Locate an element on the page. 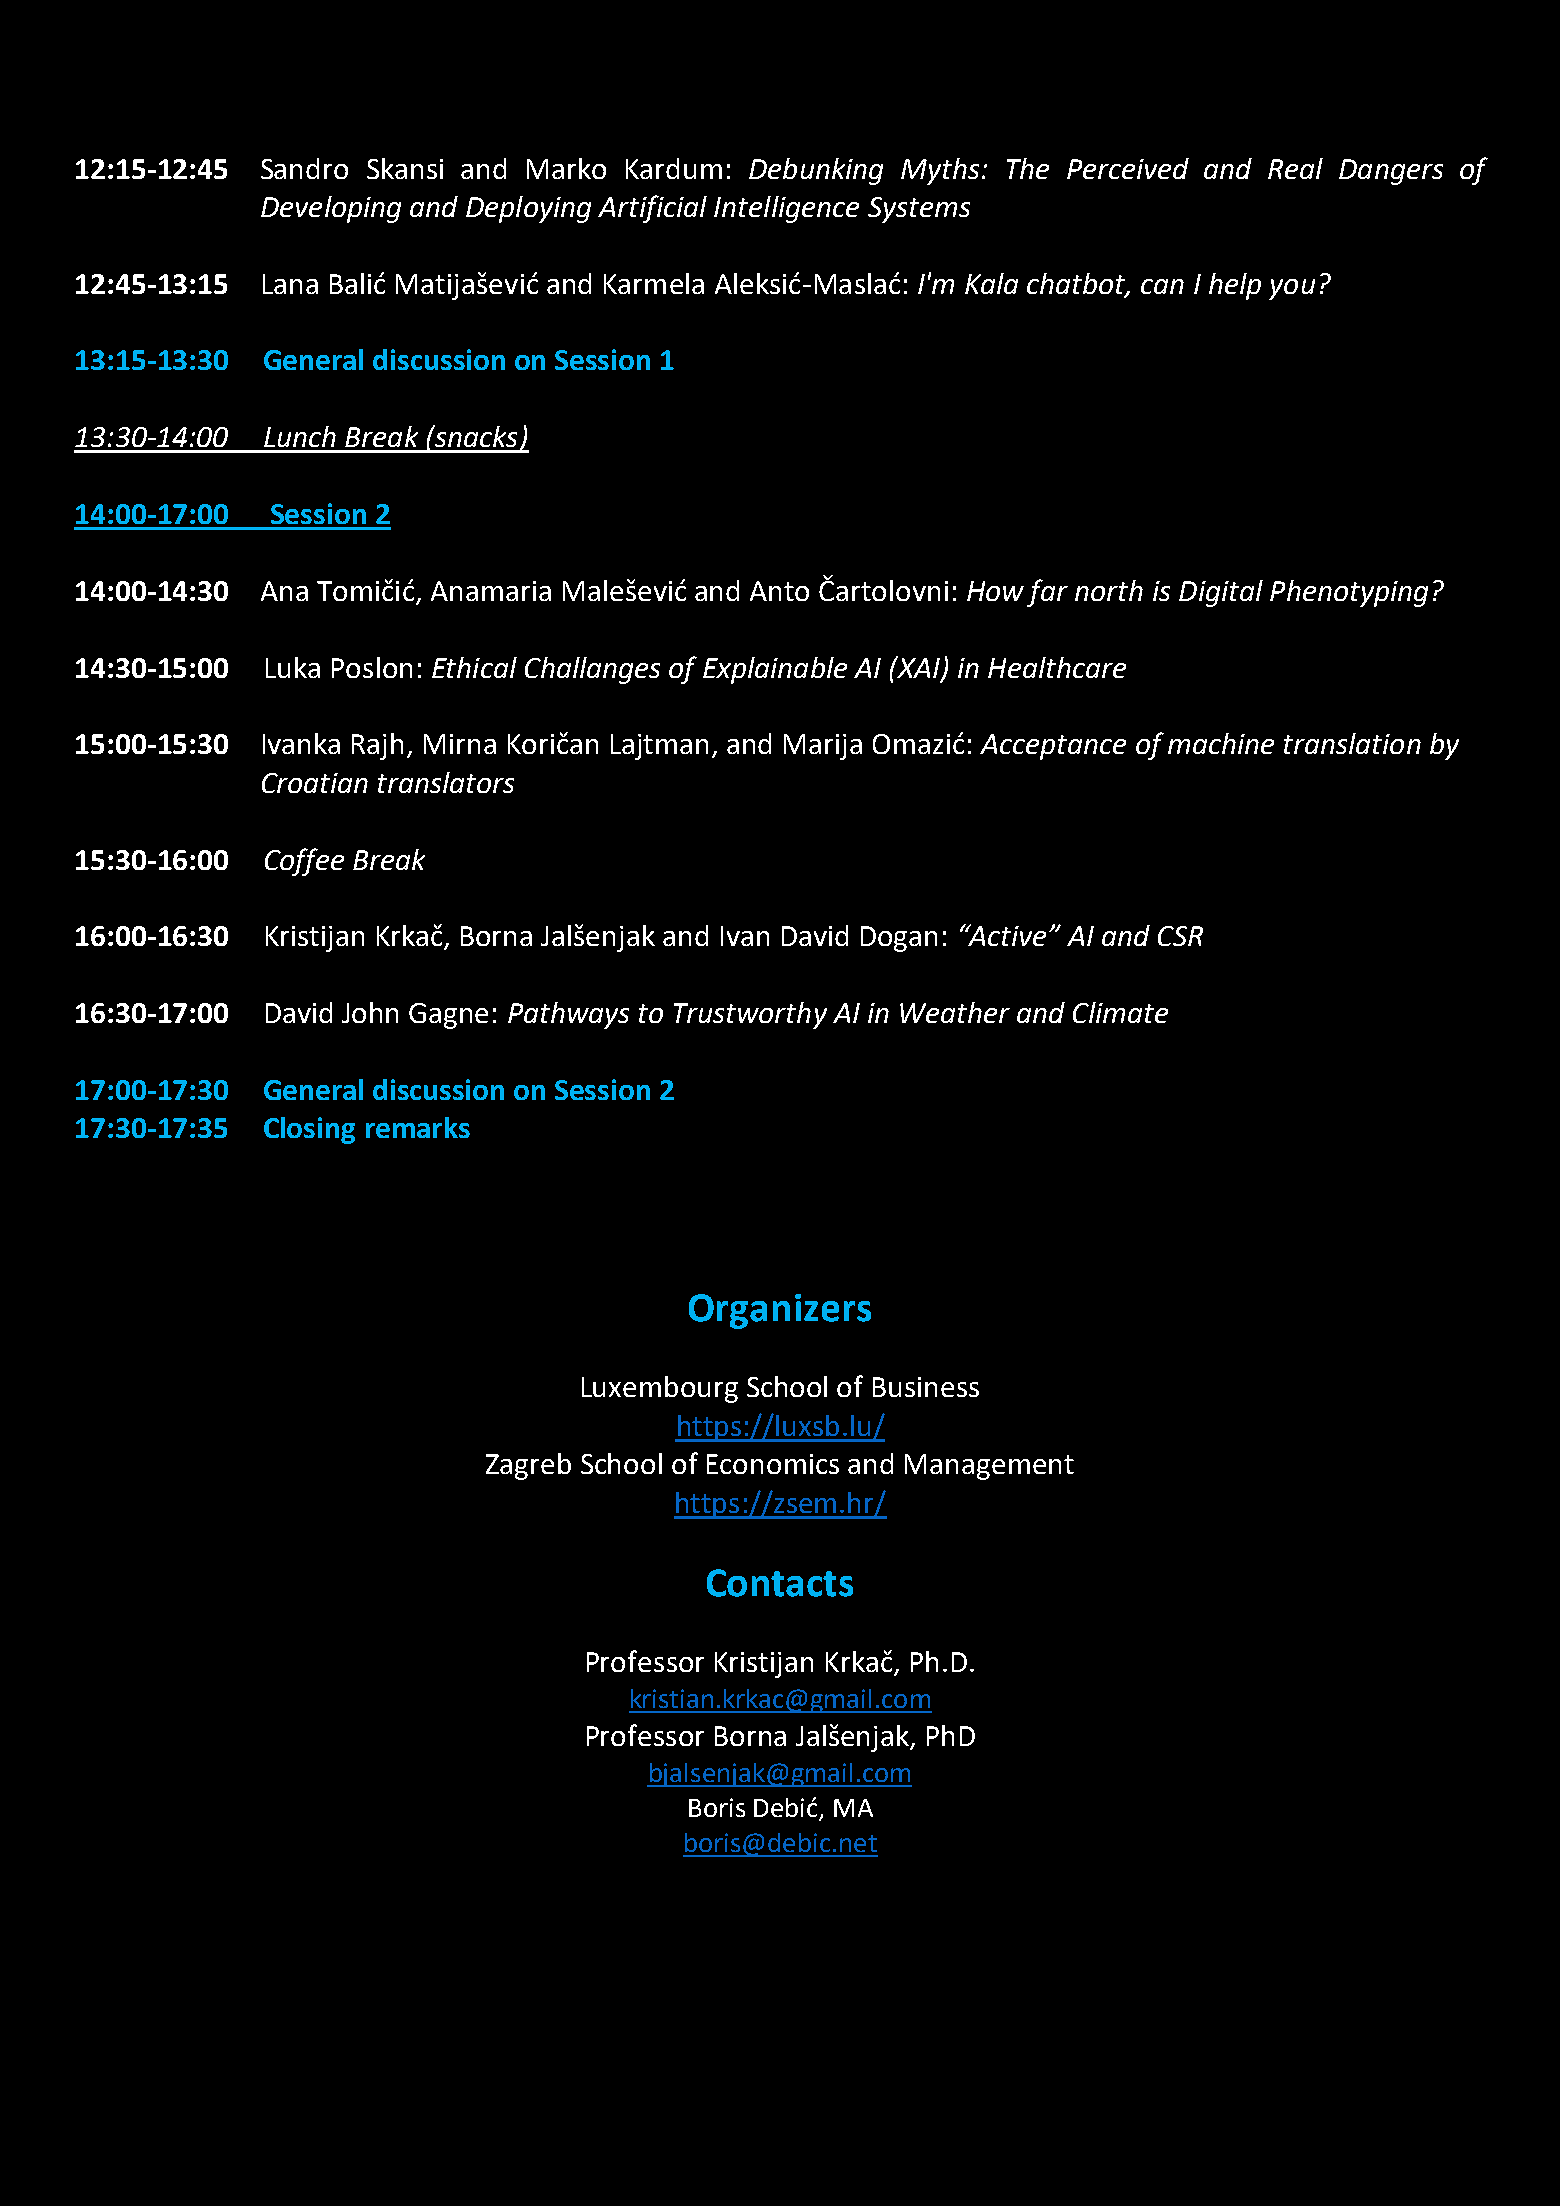 Image resolution: width=1560 pixels, height=2206 pixels. Zagreb is located at coordinates (528, 1466).
